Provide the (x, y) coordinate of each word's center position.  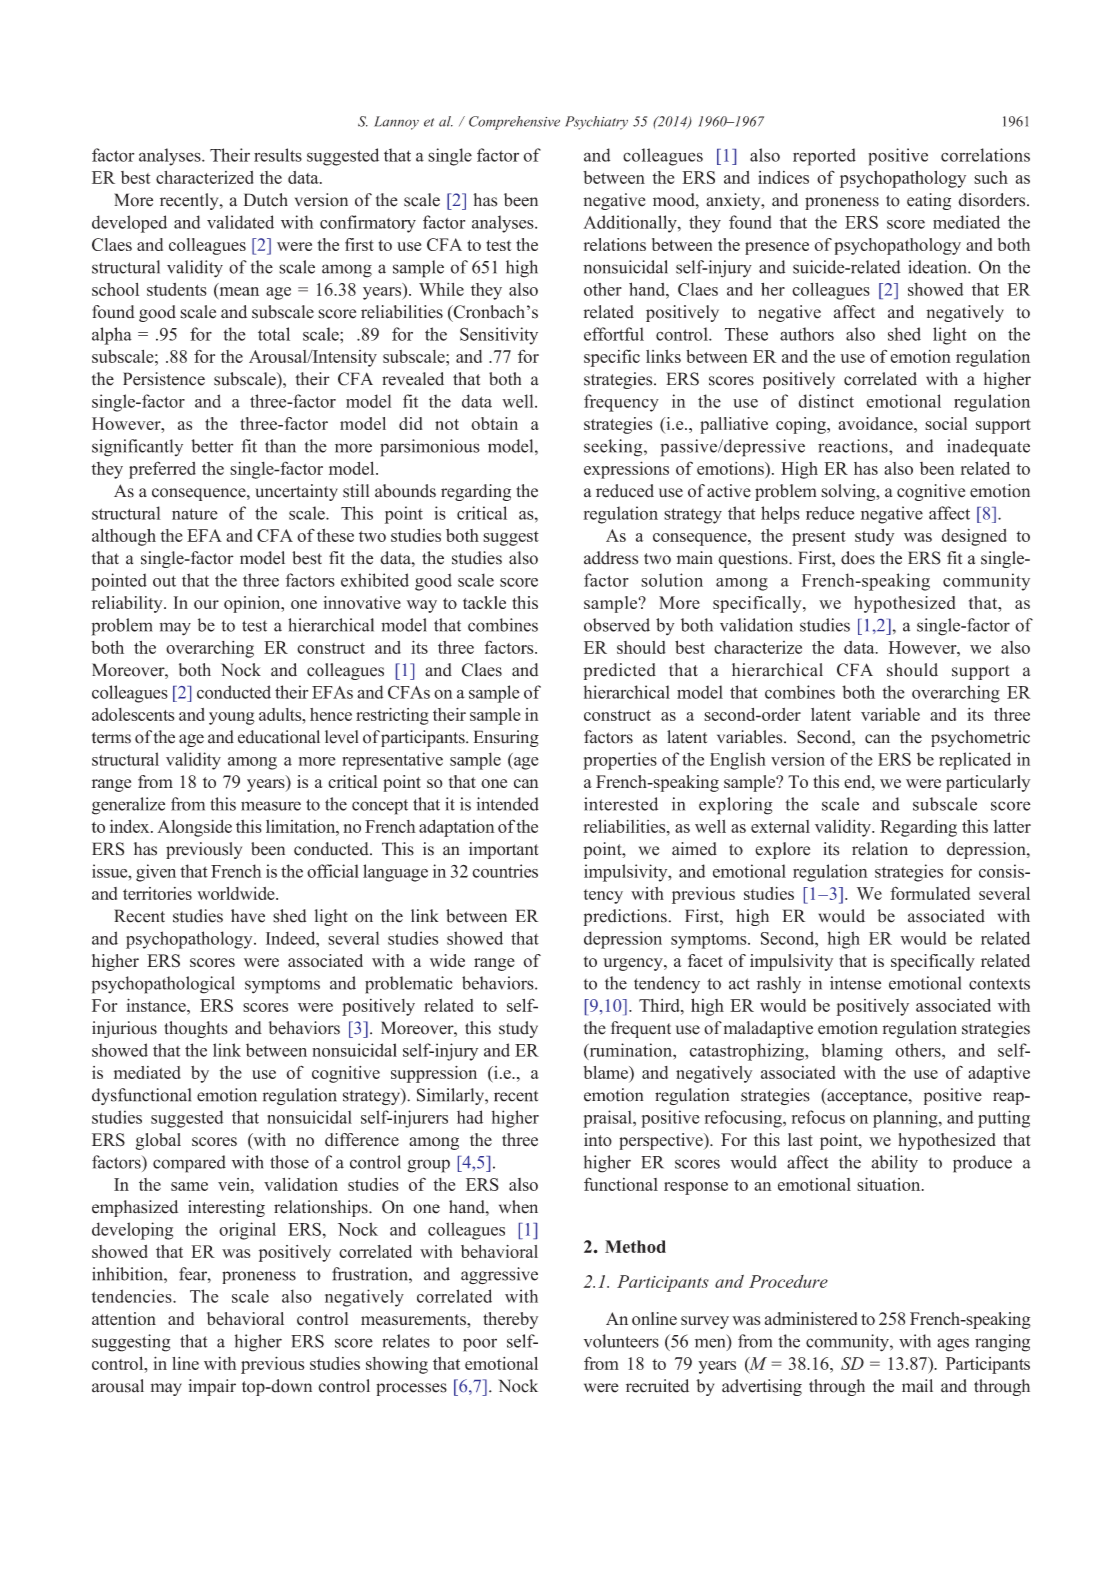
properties (620, 761)
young (232, 718)
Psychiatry (596, 123)
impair (212, 1387)
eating (929, 201)
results (278, 155)
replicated (975, 761)
